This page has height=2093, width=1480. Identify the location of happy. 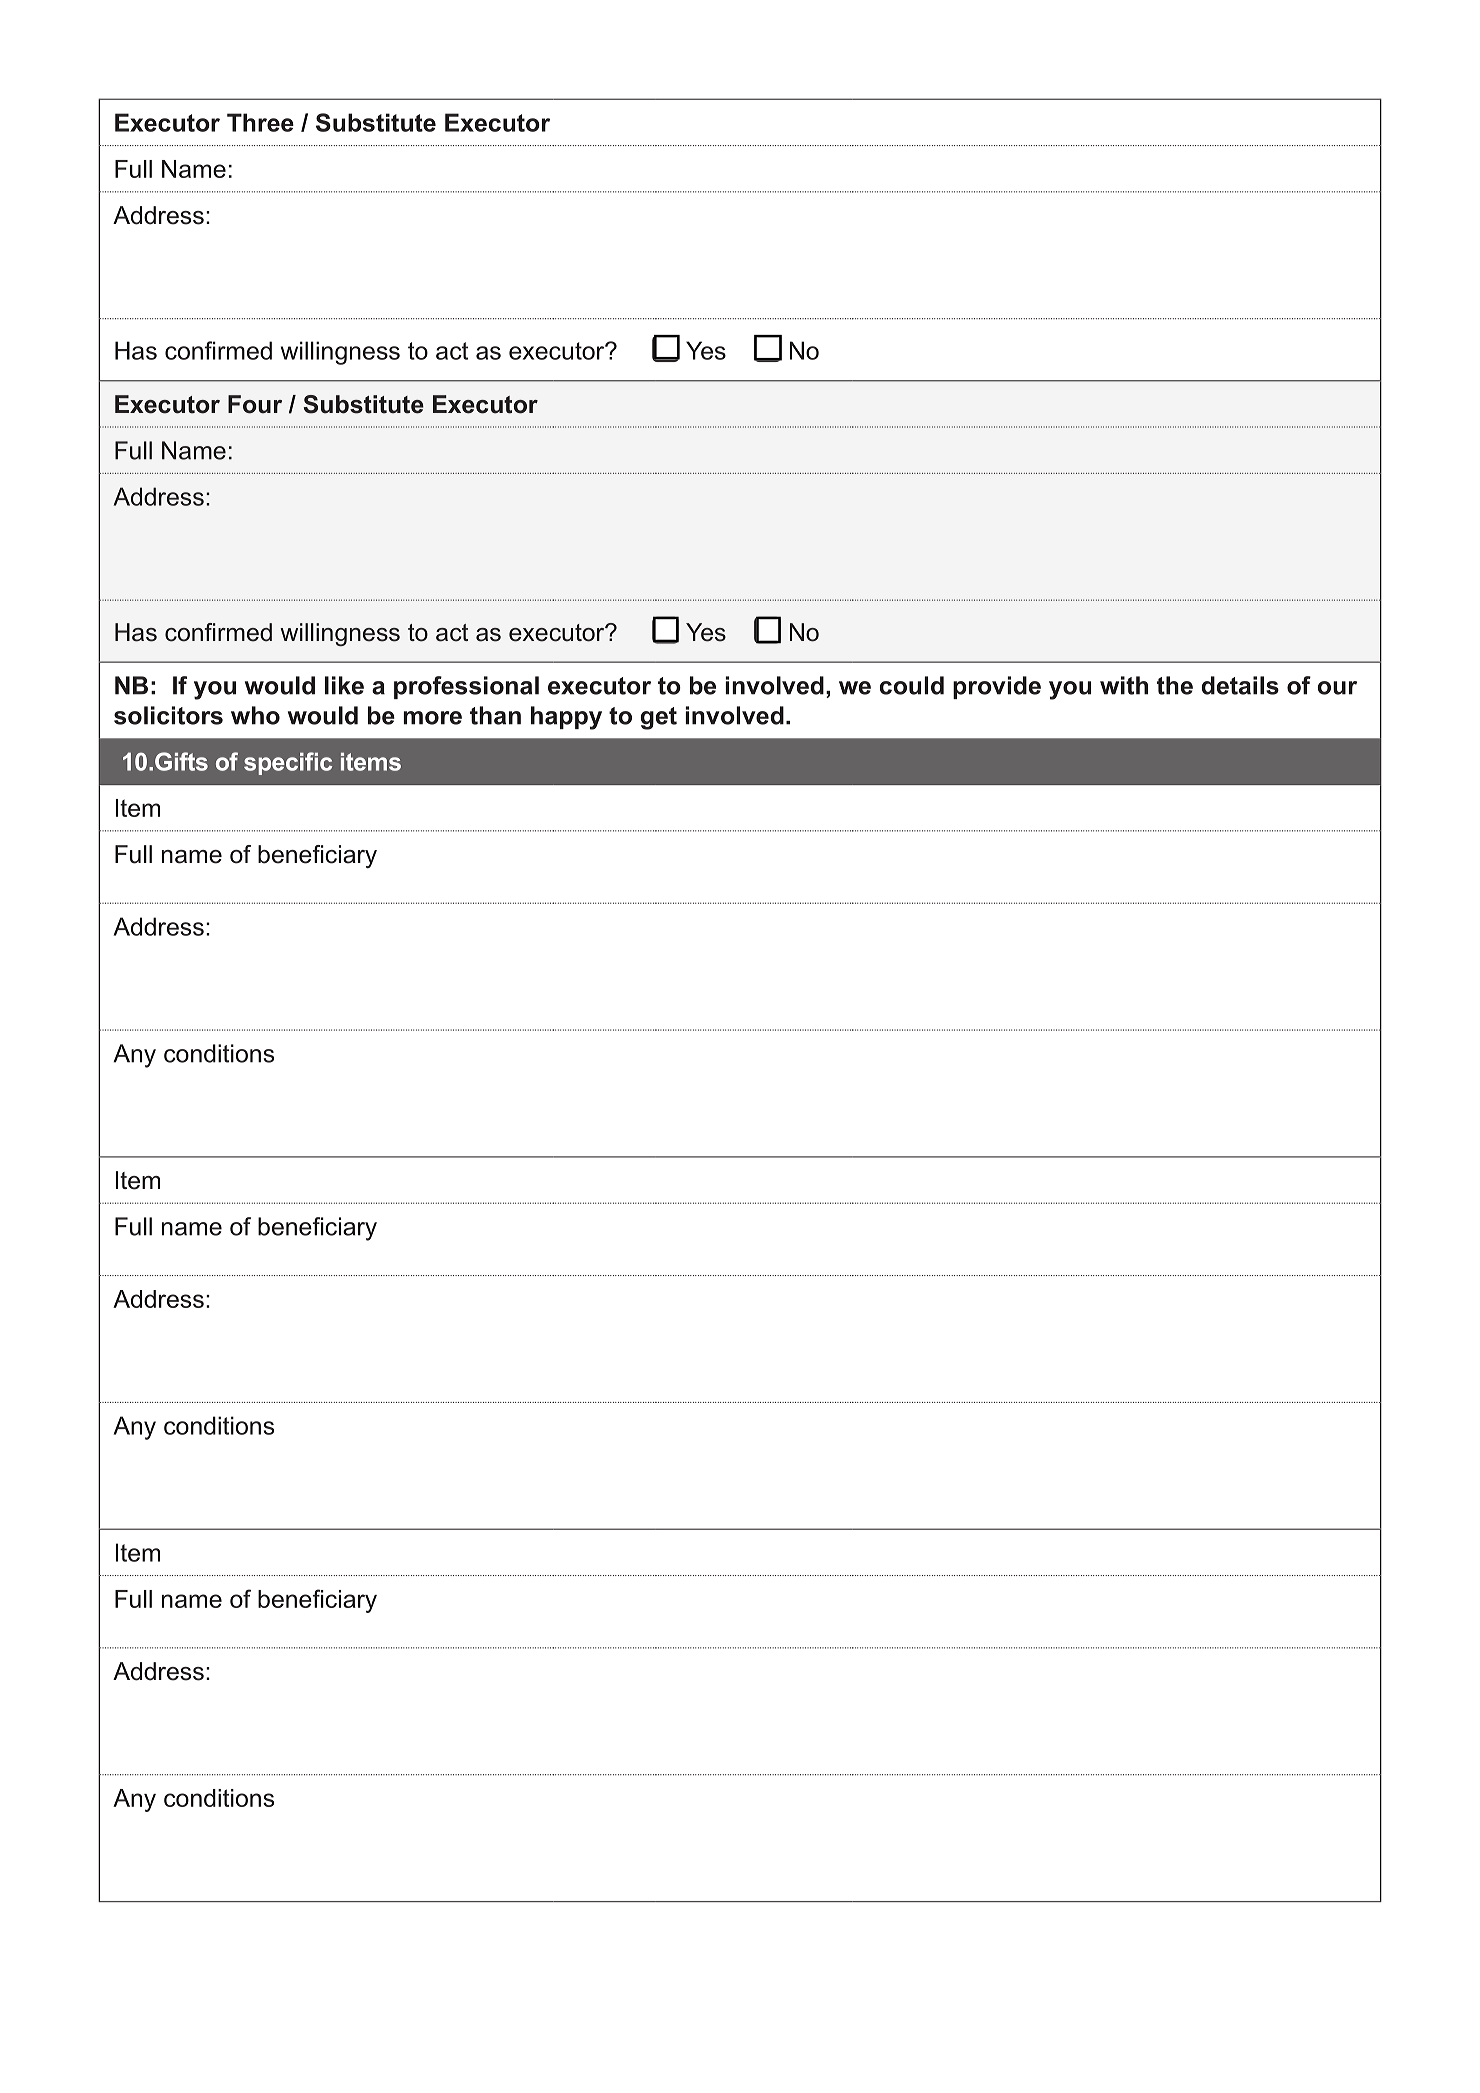
(566, 718).
